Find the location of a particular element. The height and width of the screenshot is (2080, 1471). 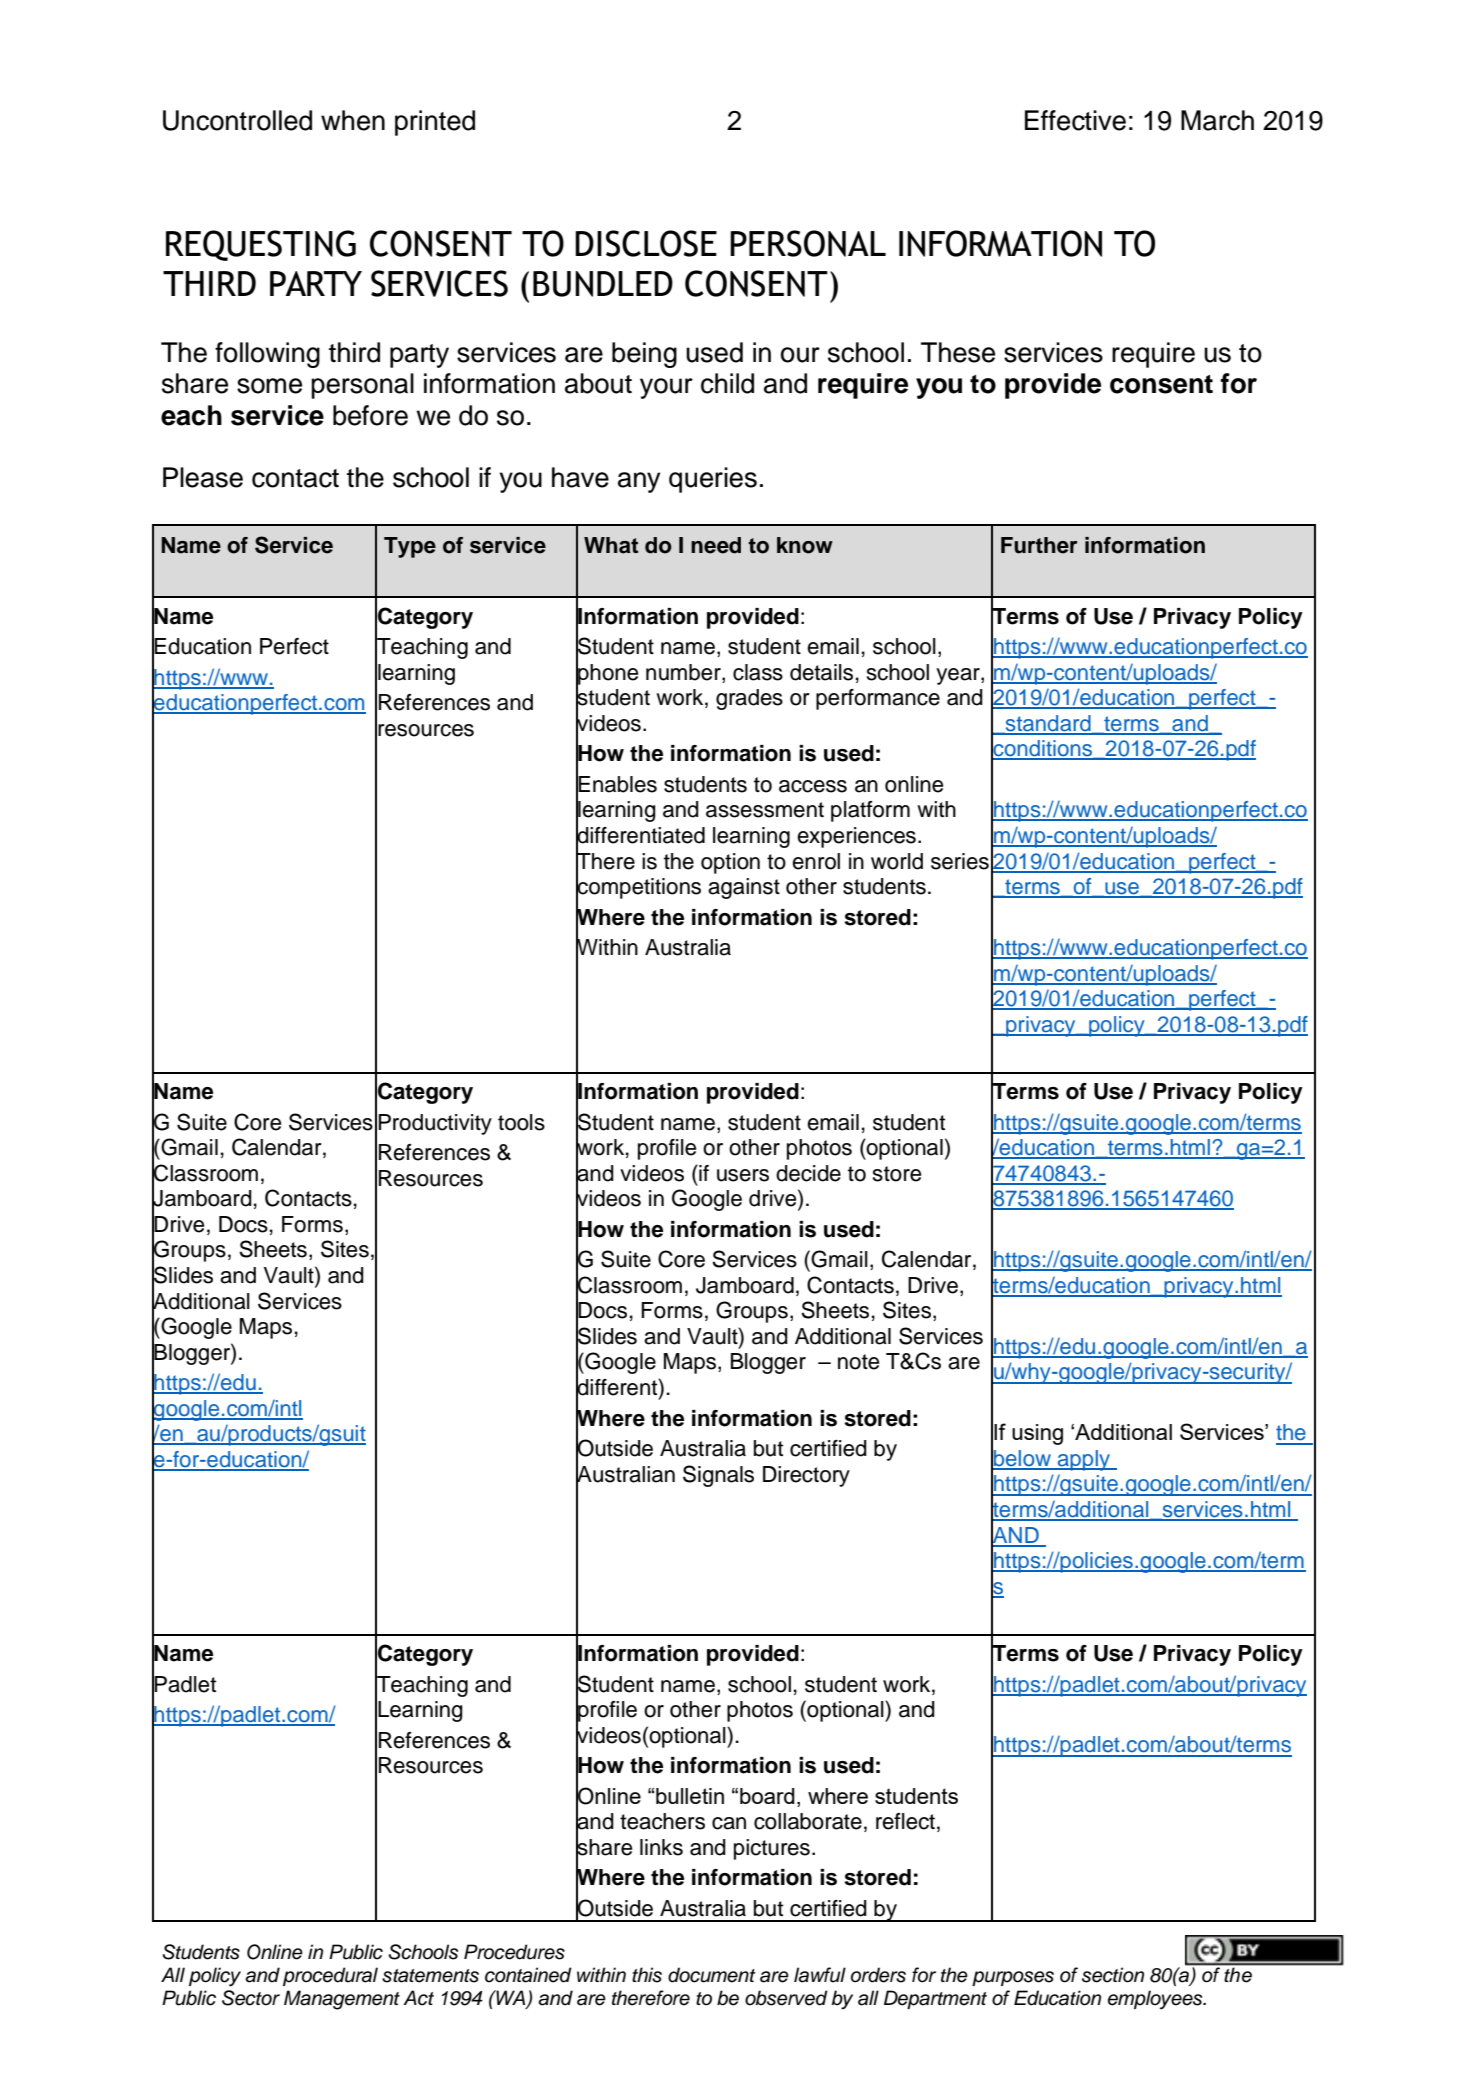

procedural is located at coordinates (330, 1976).
